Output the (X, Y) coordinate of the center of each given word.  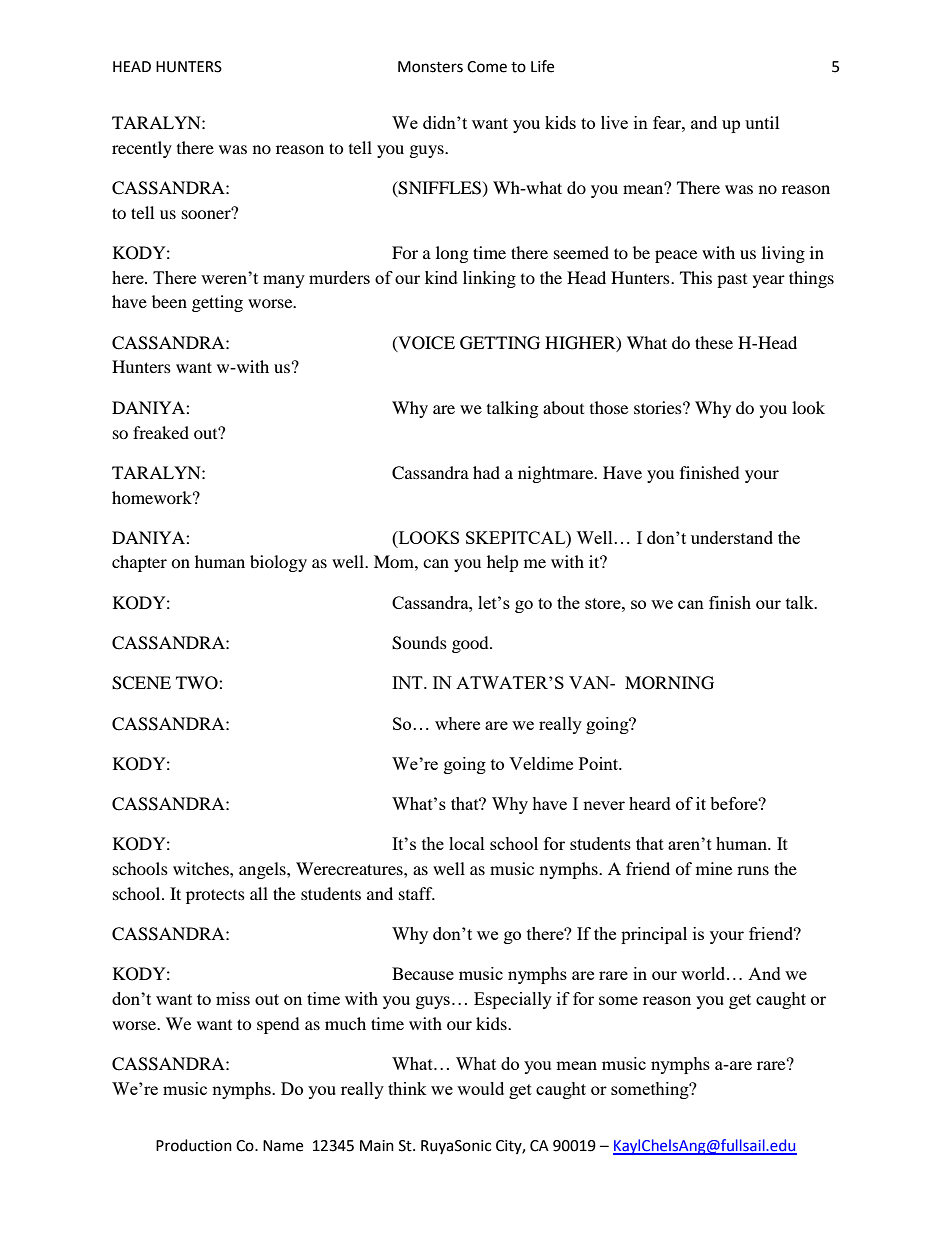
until (762, 122)
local (467, 843)
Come (487, 67)
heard (650, 803)
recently (142, 149)
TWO (198, 683)
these (714, 342)
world (704, 973)
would (480, 1088)
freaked (161, 432)
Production (194, 1145)
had (486, 472)
